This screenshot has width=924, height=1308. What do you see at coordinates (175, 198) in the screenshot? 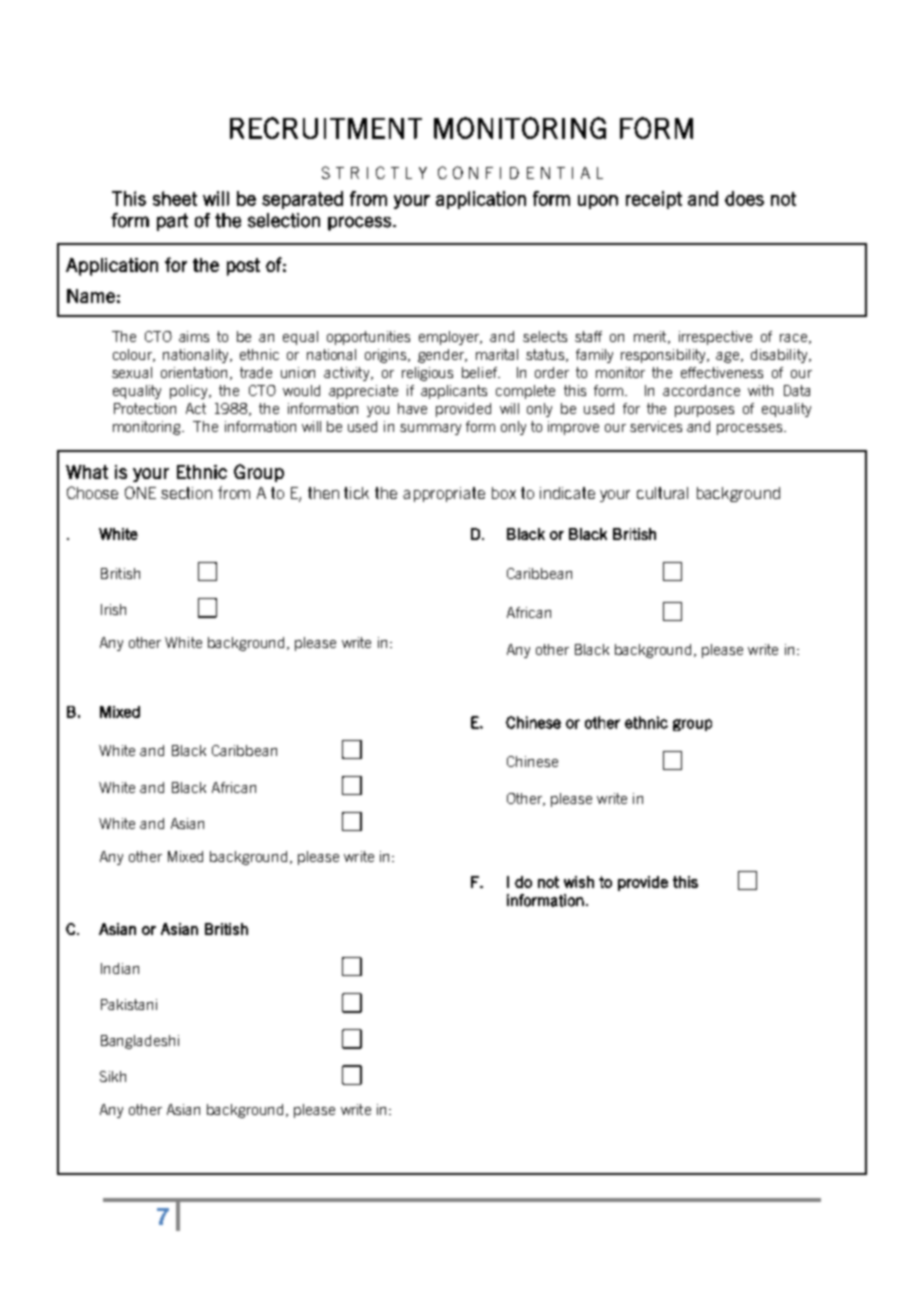
I see `sheet` at bounding box center [175, 198].
